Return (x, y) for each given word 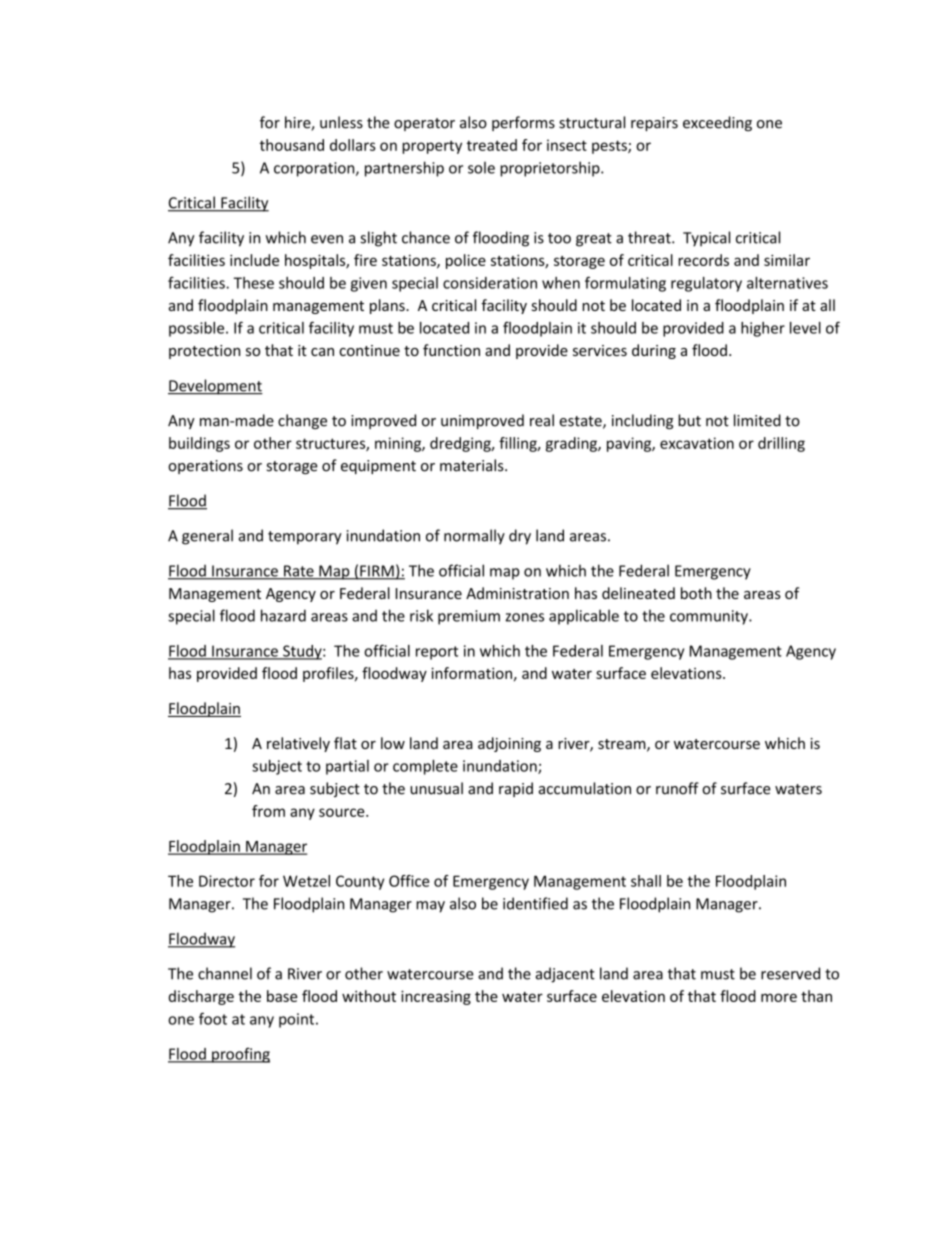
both (696, 593)
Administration (517, 593)
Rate (299, 572)
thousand (292, 145)
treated (492, 145)
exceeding (717, 123)
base (282, 996)
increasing (436, 997)
